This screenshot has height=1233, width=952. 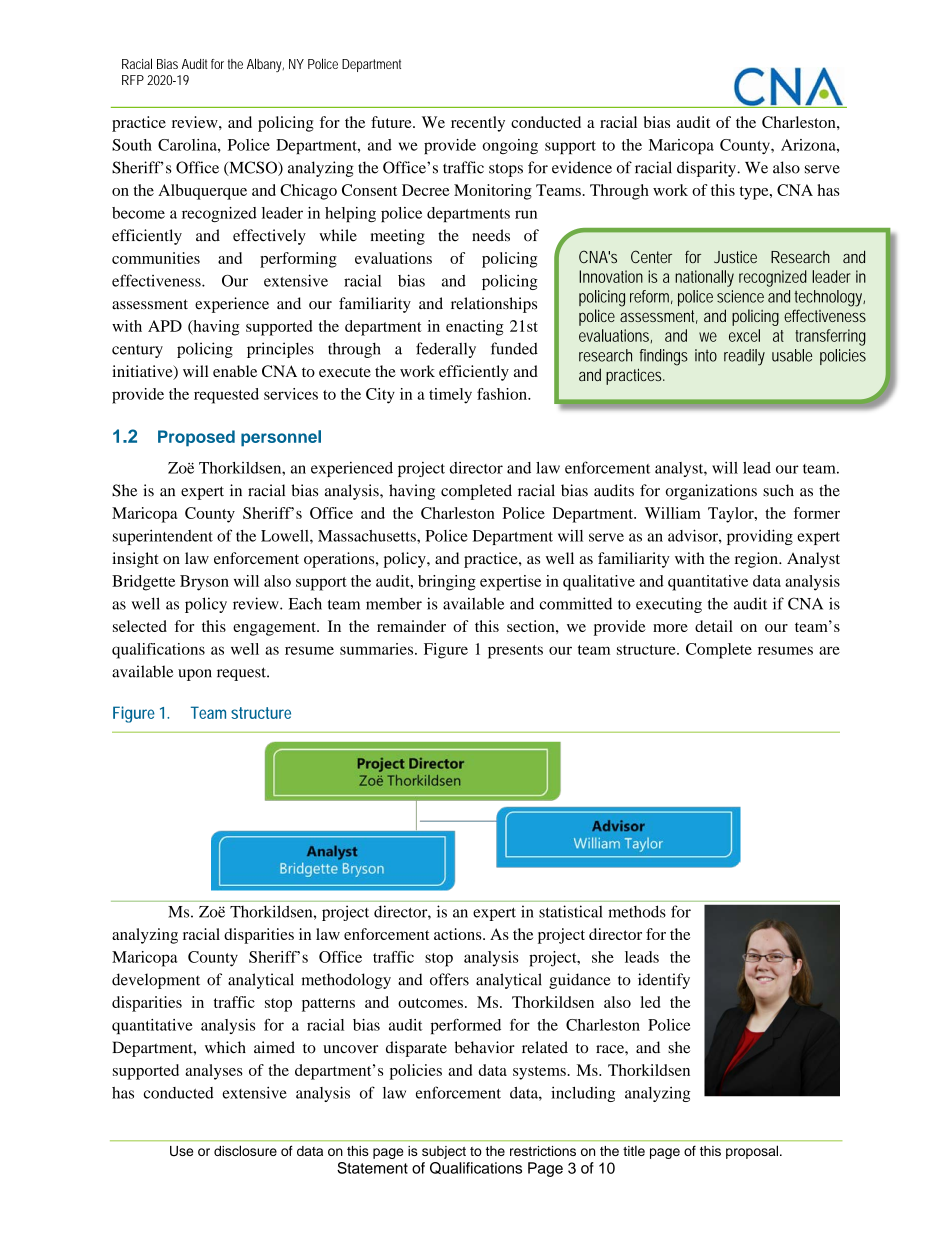 What do you see at coordinates (133, 80) in the screenshot?
I see `RFP` at bounding box center [133, 80].
